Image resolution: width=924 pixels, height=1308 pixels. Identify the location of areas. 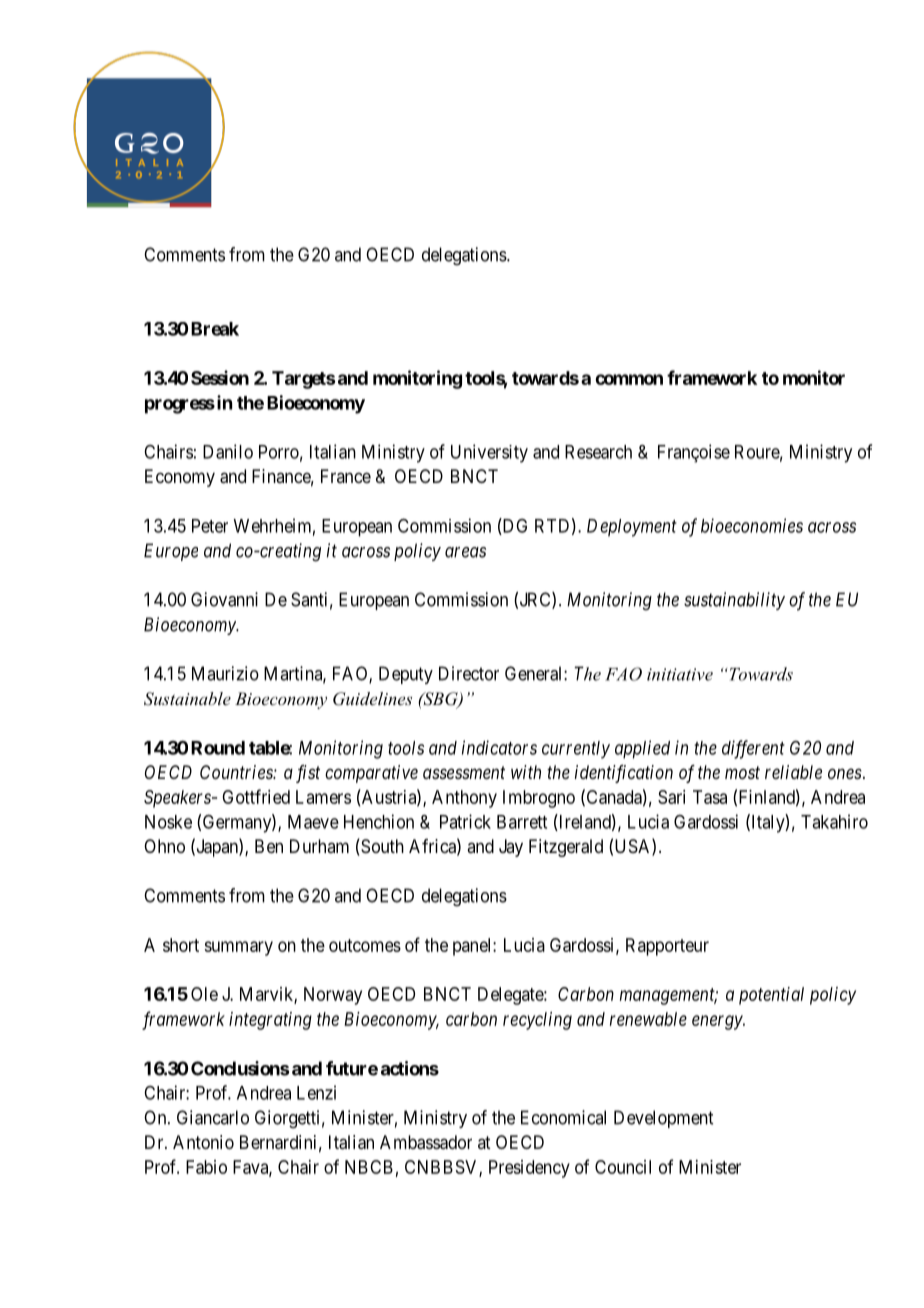
(465, 552).
